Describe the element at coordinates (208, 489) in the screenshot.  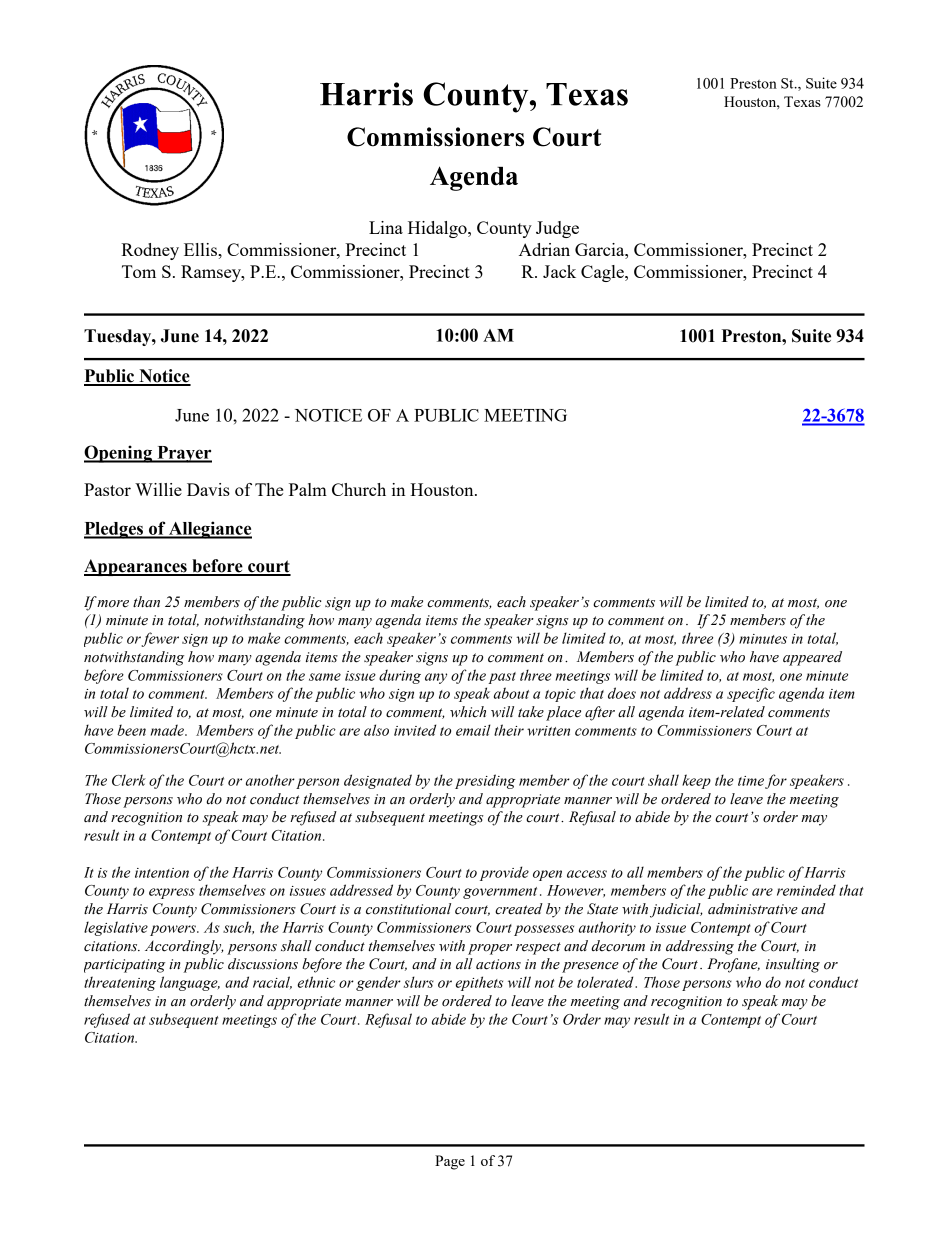
I see `Davis` at that location.
